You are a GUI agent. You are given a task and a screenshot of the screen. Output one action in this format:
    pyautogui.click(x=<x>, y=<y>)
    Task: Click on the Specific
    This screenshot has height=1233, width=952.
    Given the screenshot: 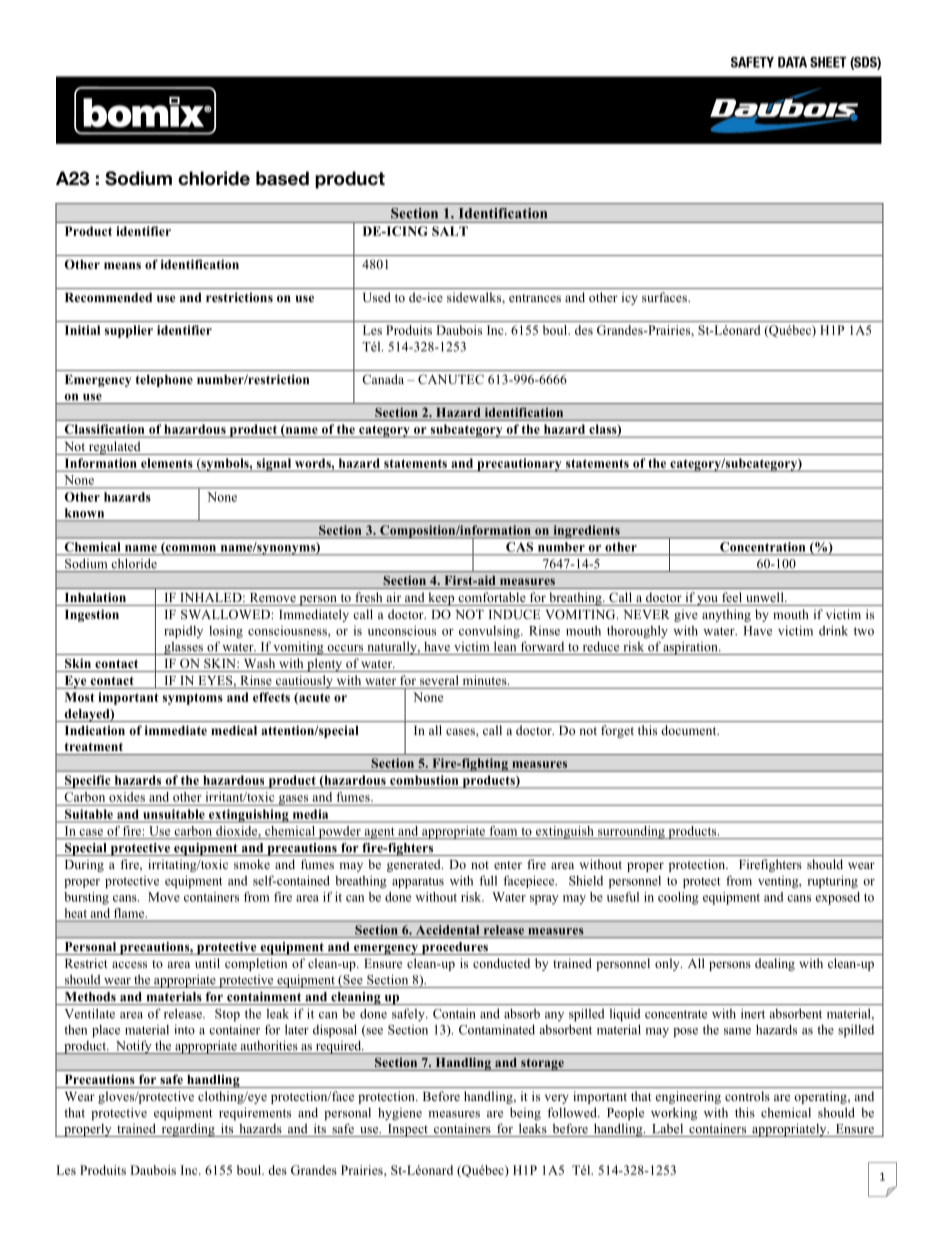 What is the action you would take?
    pyautogui.click(x=87, y=782)
